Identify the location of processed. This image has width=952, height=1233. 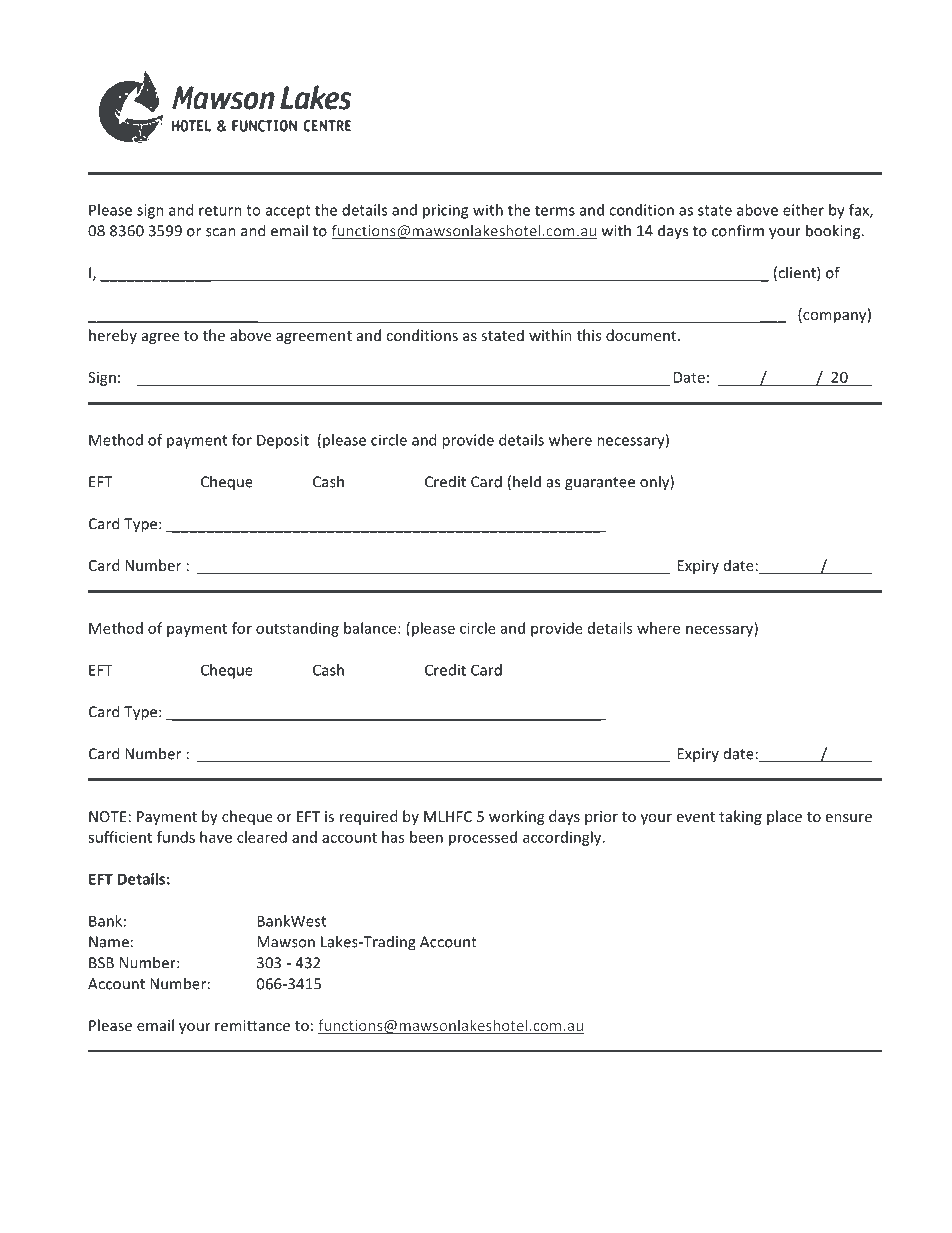
(483, 838).
